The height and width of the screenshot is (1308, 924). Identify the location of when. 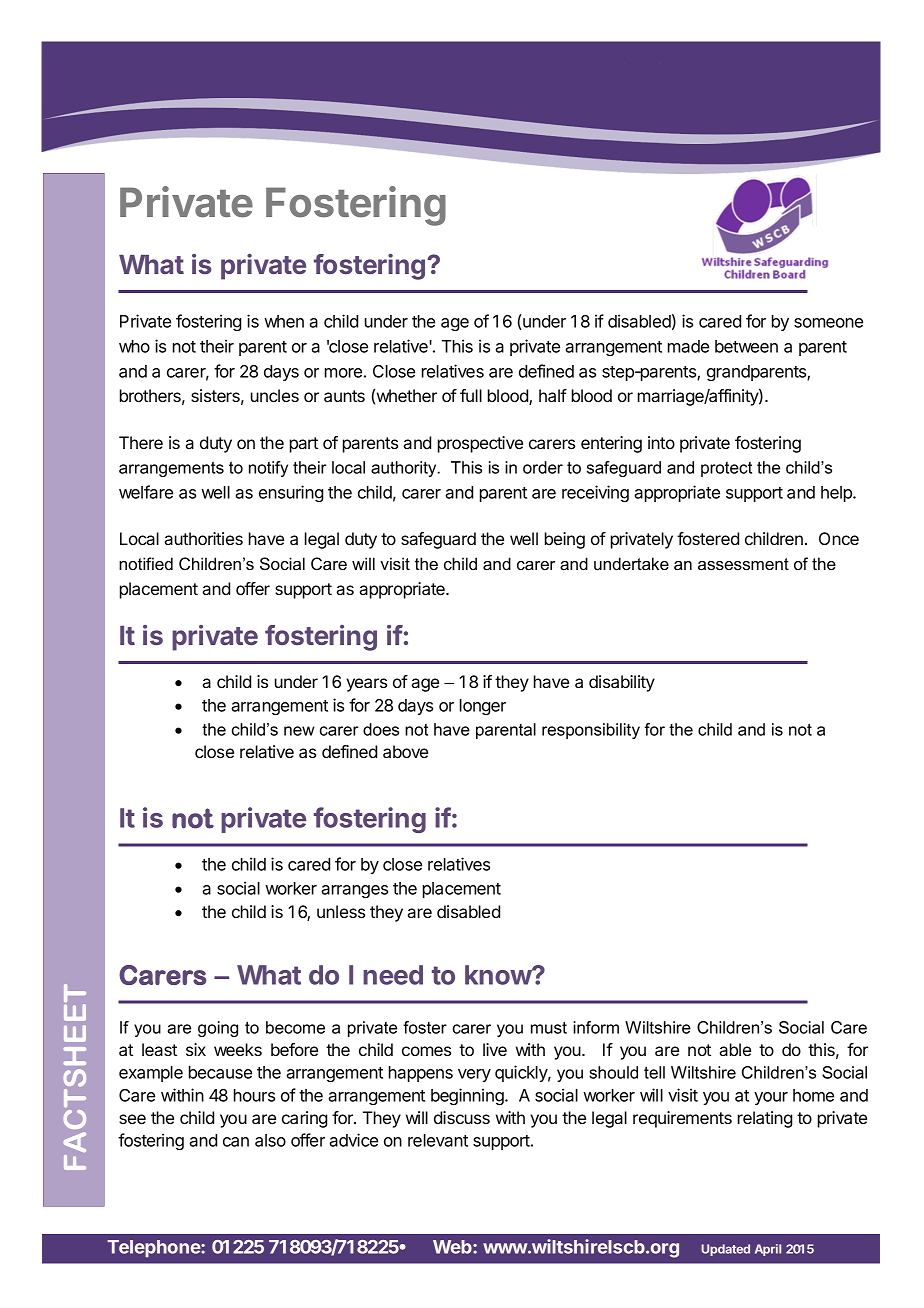
(284, 321).
